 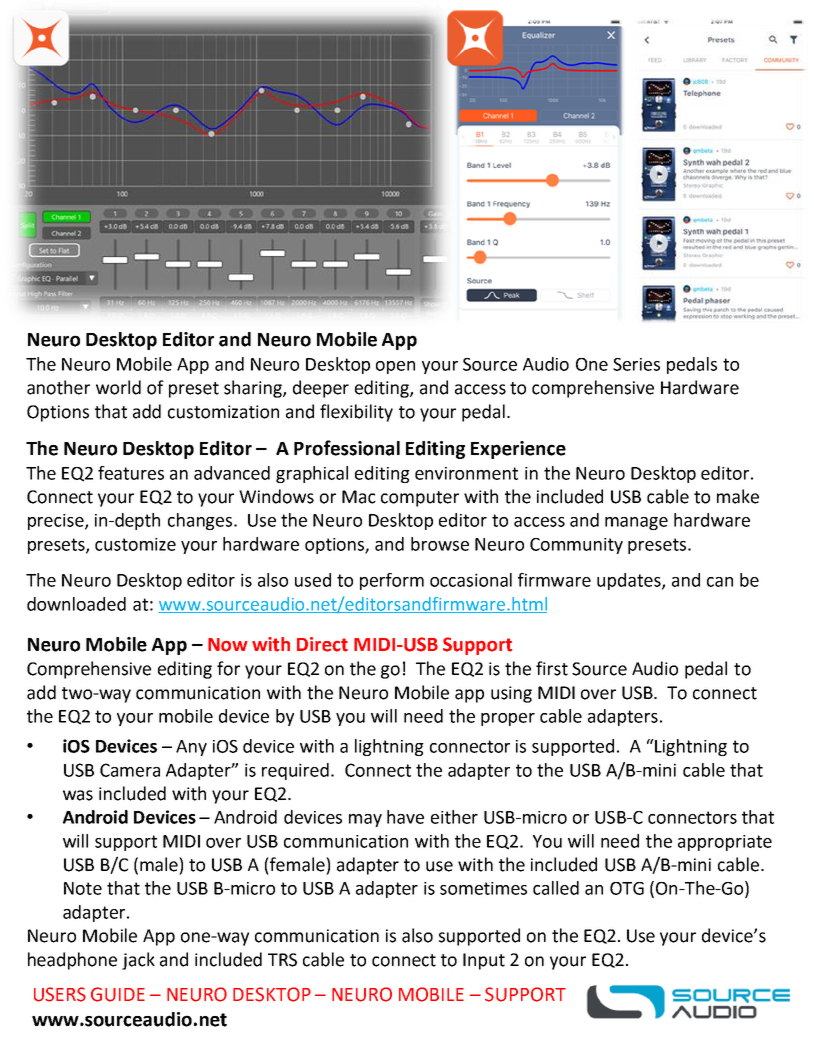 What do you see at coordinates (484, 961) in the screenshot?
I see `Input` at bounding box center [484, 961].
